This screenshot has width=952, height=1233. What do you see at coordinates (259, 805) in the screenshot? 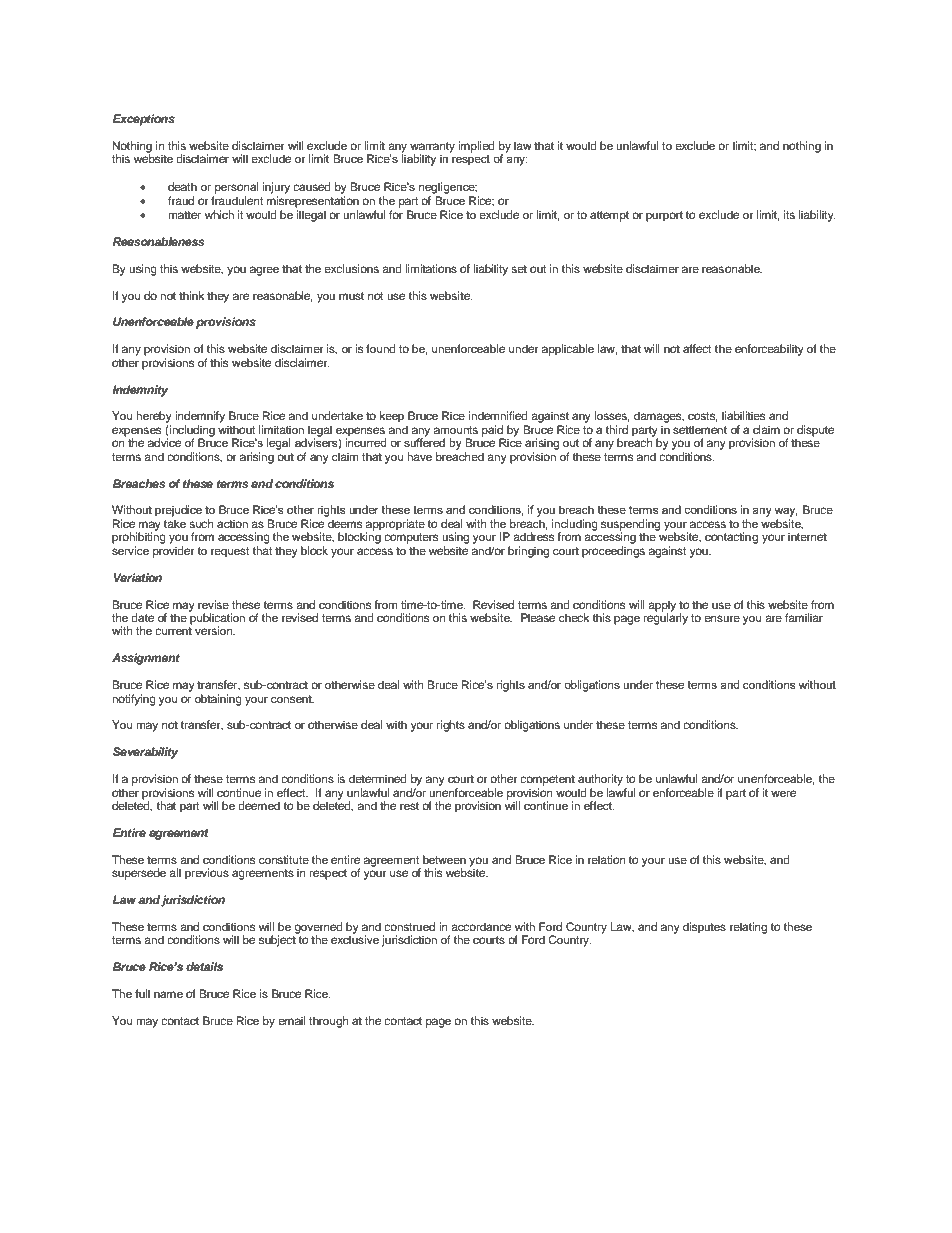
I see `deemed` at bounding box center [259, 805].
